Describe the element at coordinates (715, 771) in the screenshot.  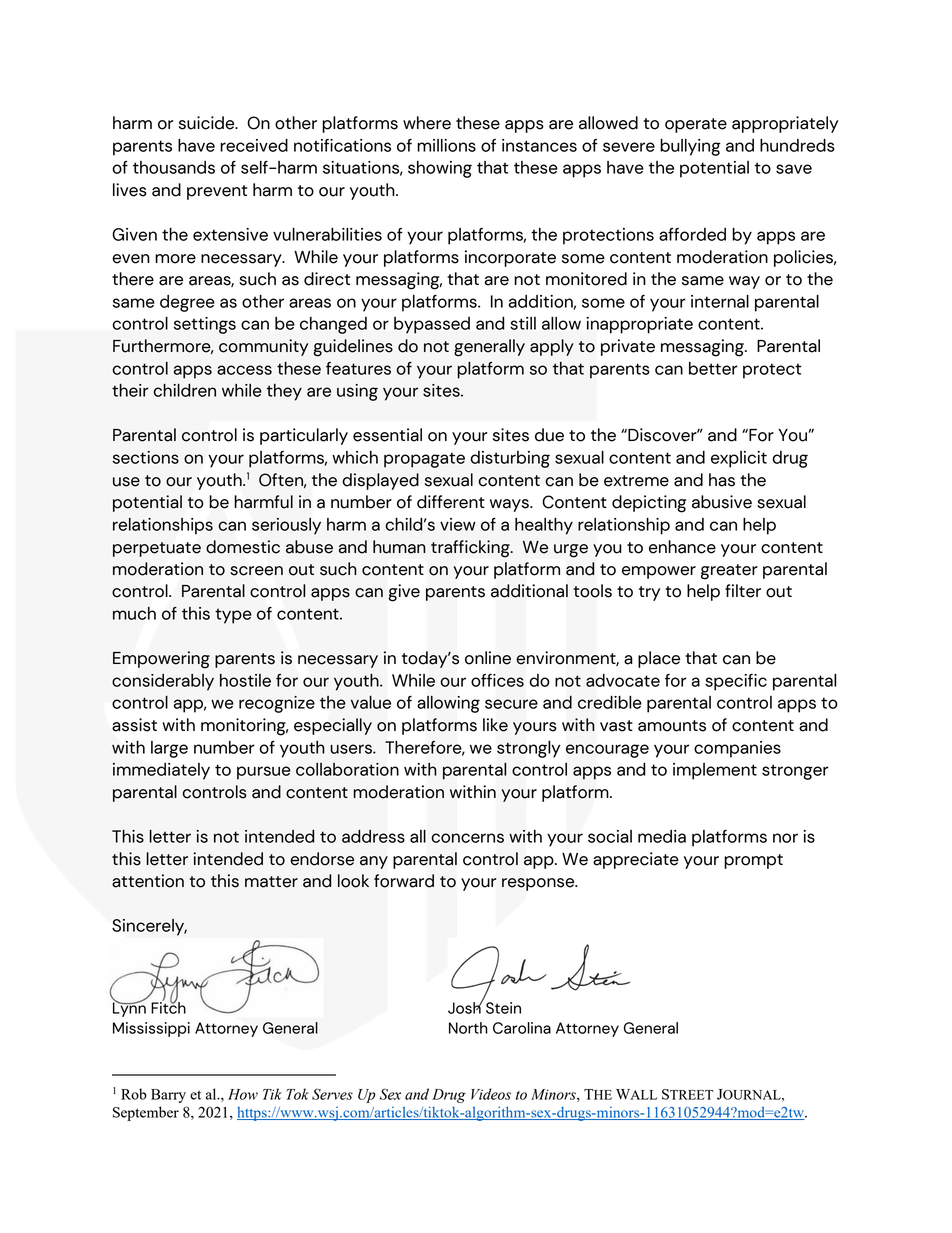
I see `implement` at that location.
